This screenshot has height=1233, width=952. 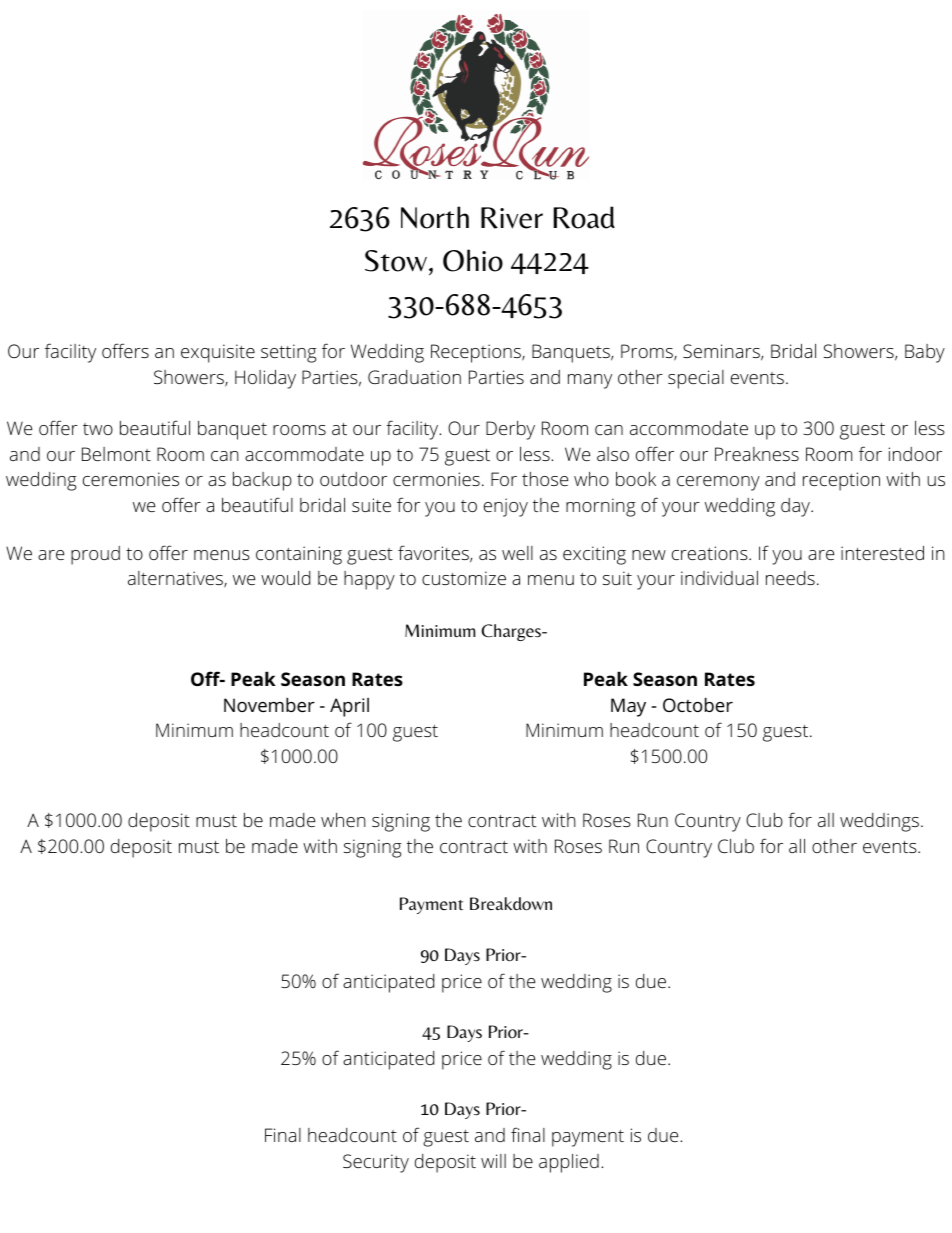 What do you see at coordinates (218, 353) in the screenshot?
I see `exquisite` at bounding box center [218, 353].
